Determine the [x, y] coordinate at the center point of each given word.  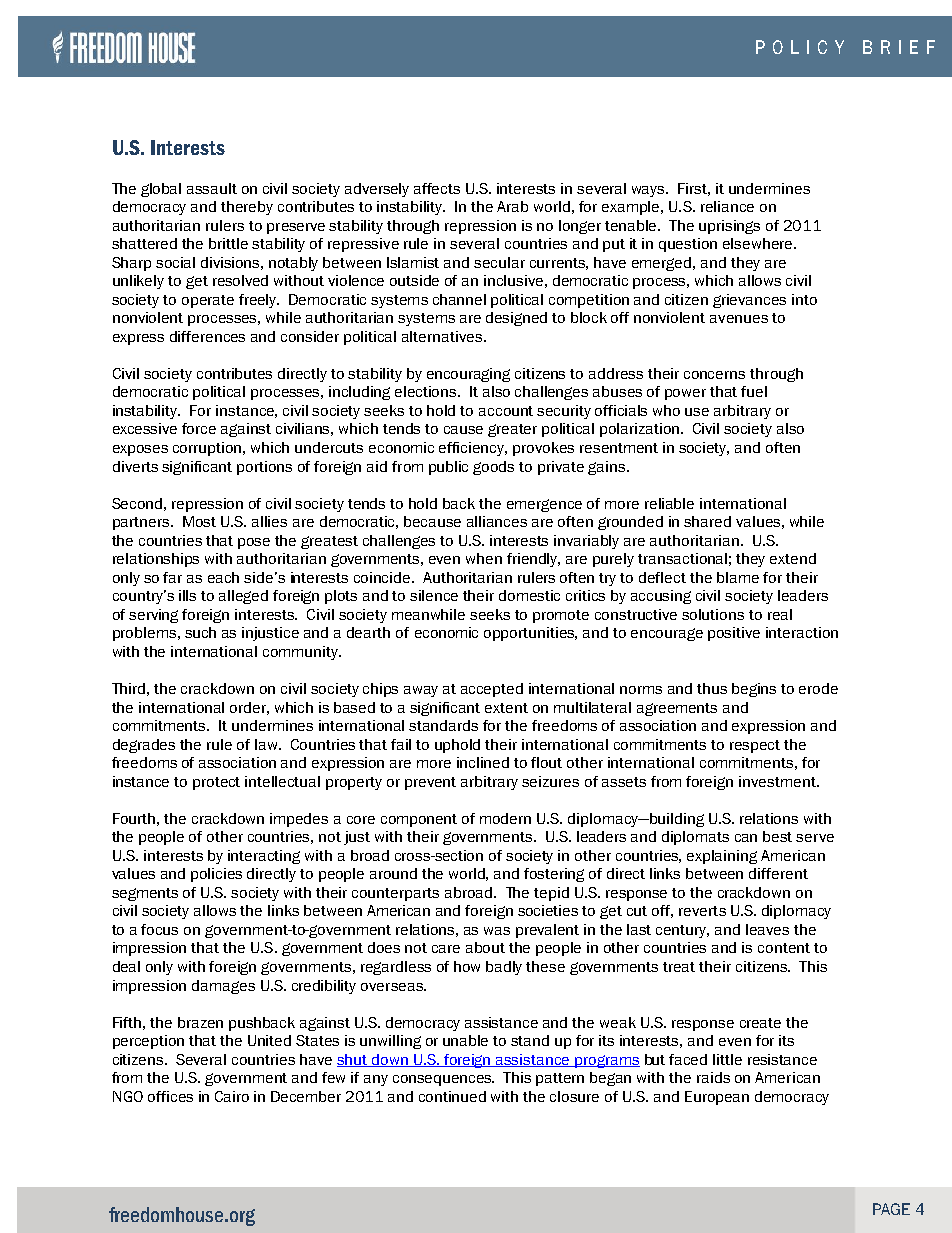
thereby [247, 208]
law [267, 744]
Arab [512, 206]
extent [506, 708]
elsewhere [759, 243]
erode [818, 688]
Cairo [232, 1096]
